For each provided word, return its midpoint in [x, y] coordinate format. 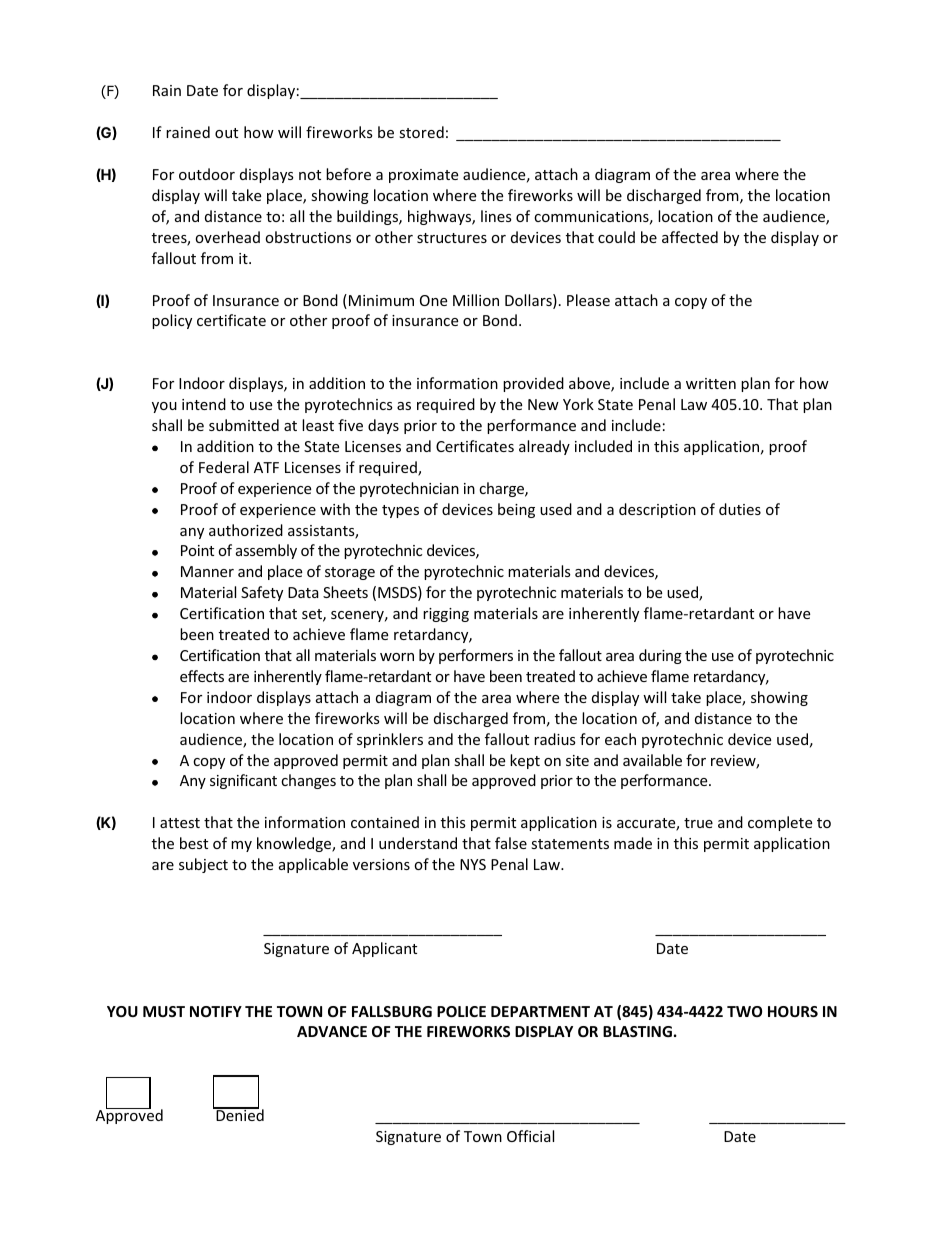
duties [740, 509]
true [698, 823]
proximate [423, 176]
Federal [224, 467]
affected [690, 237]
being [516, 510]
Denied [239, 1114]
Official [530, 1136]
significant [243, 781]
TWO [744, 1011]
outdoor [207, 174]
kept [525, 761]
